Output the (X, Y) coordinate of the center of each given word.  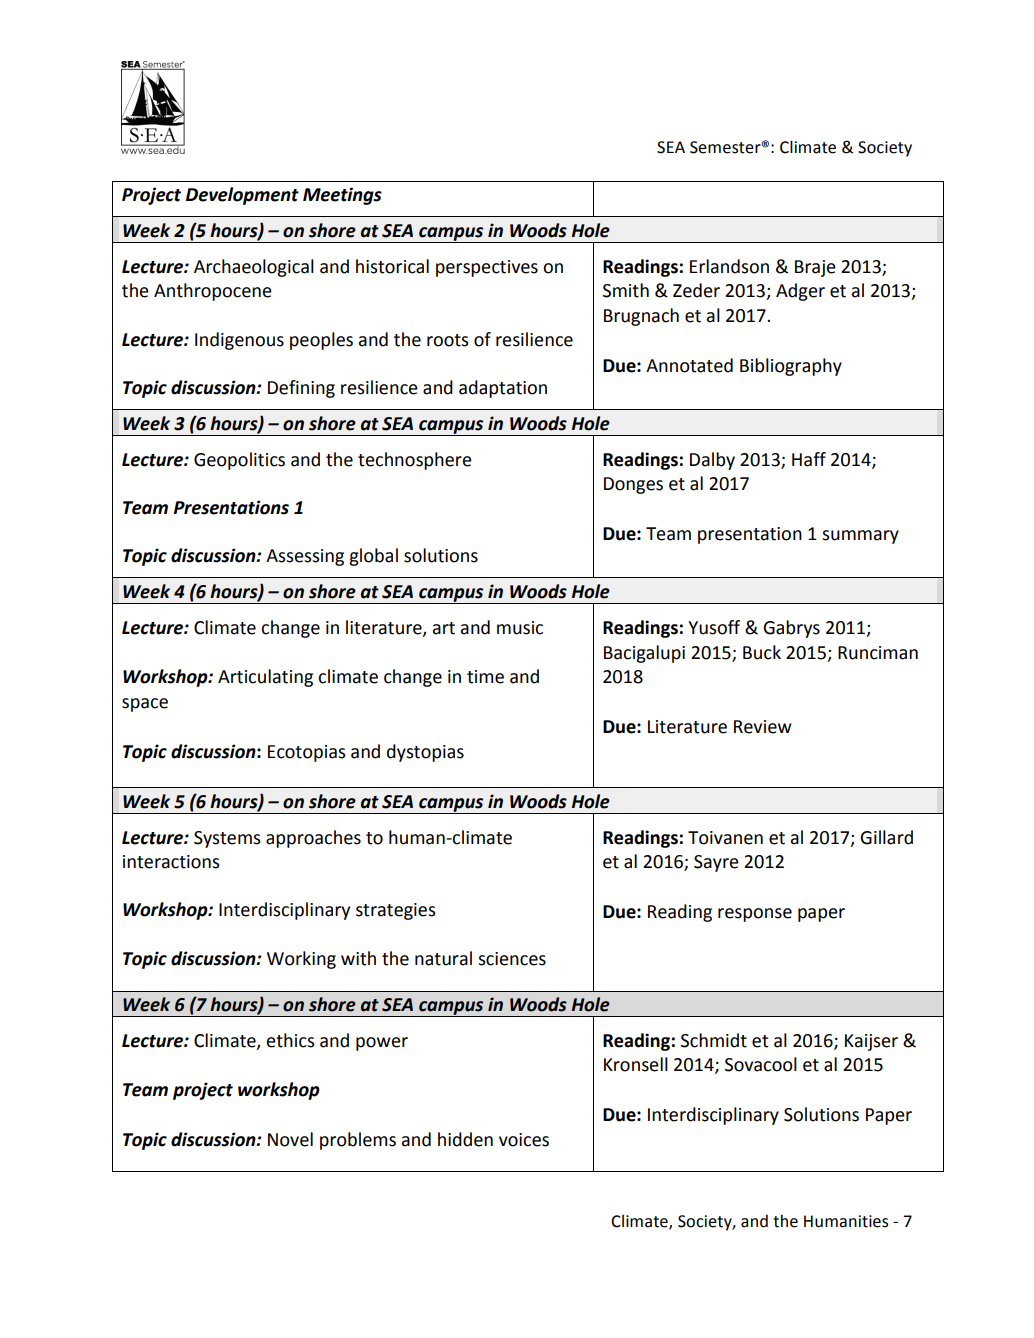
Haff (809, 459)
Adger (800, 292)
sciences (512, 959)
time (485, 677)
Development (242, 196)
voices (524, 1140)
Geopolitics (239, 461)
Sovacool (761, 1064)
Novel (290, 1139)
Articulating (265, 678)
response (755, 915)
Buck (762, 652)
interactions (171, 862)
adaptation (503, 389)
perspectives (487, 268)
